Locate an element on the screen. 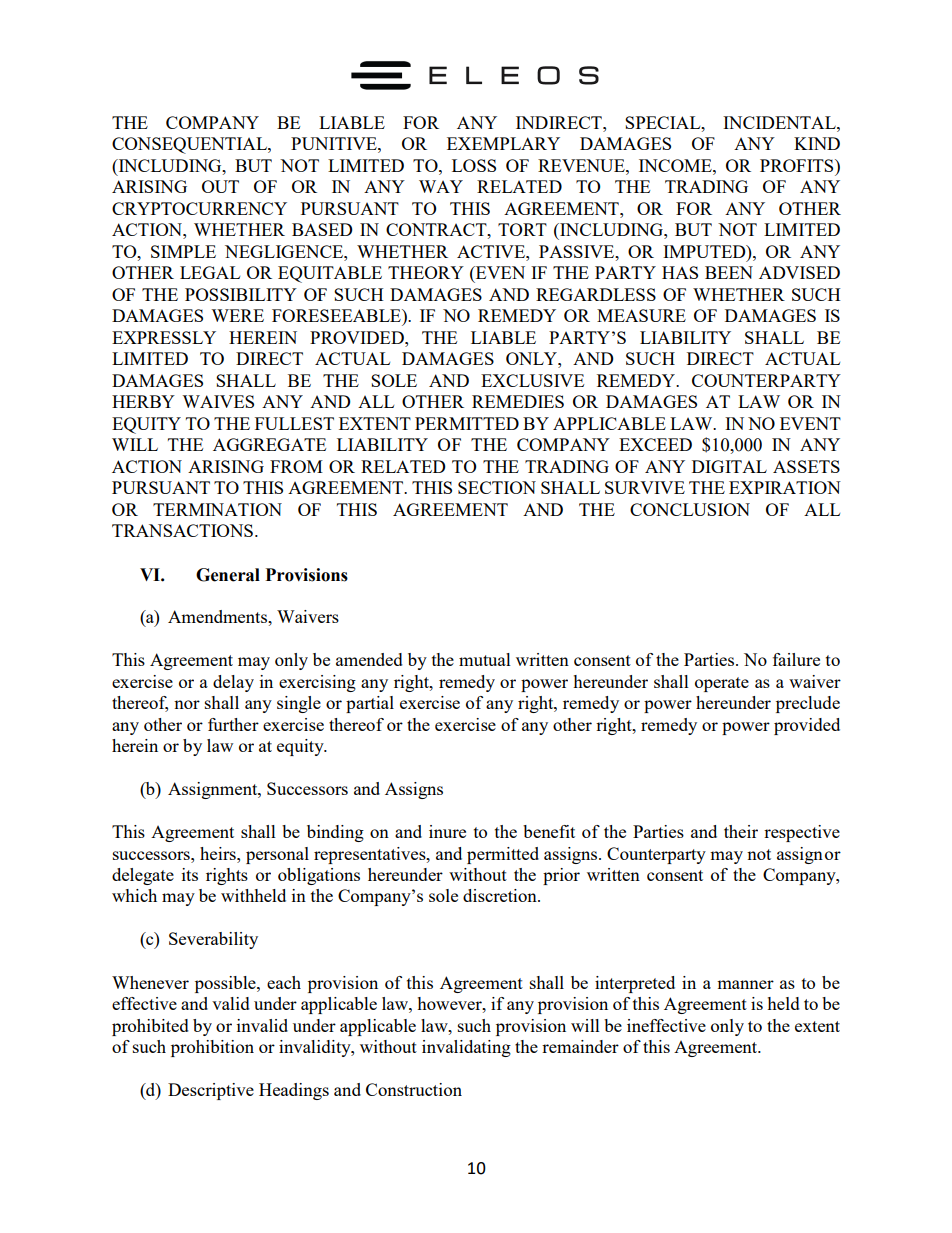  LOSS is located at coordinates (474, 165).
